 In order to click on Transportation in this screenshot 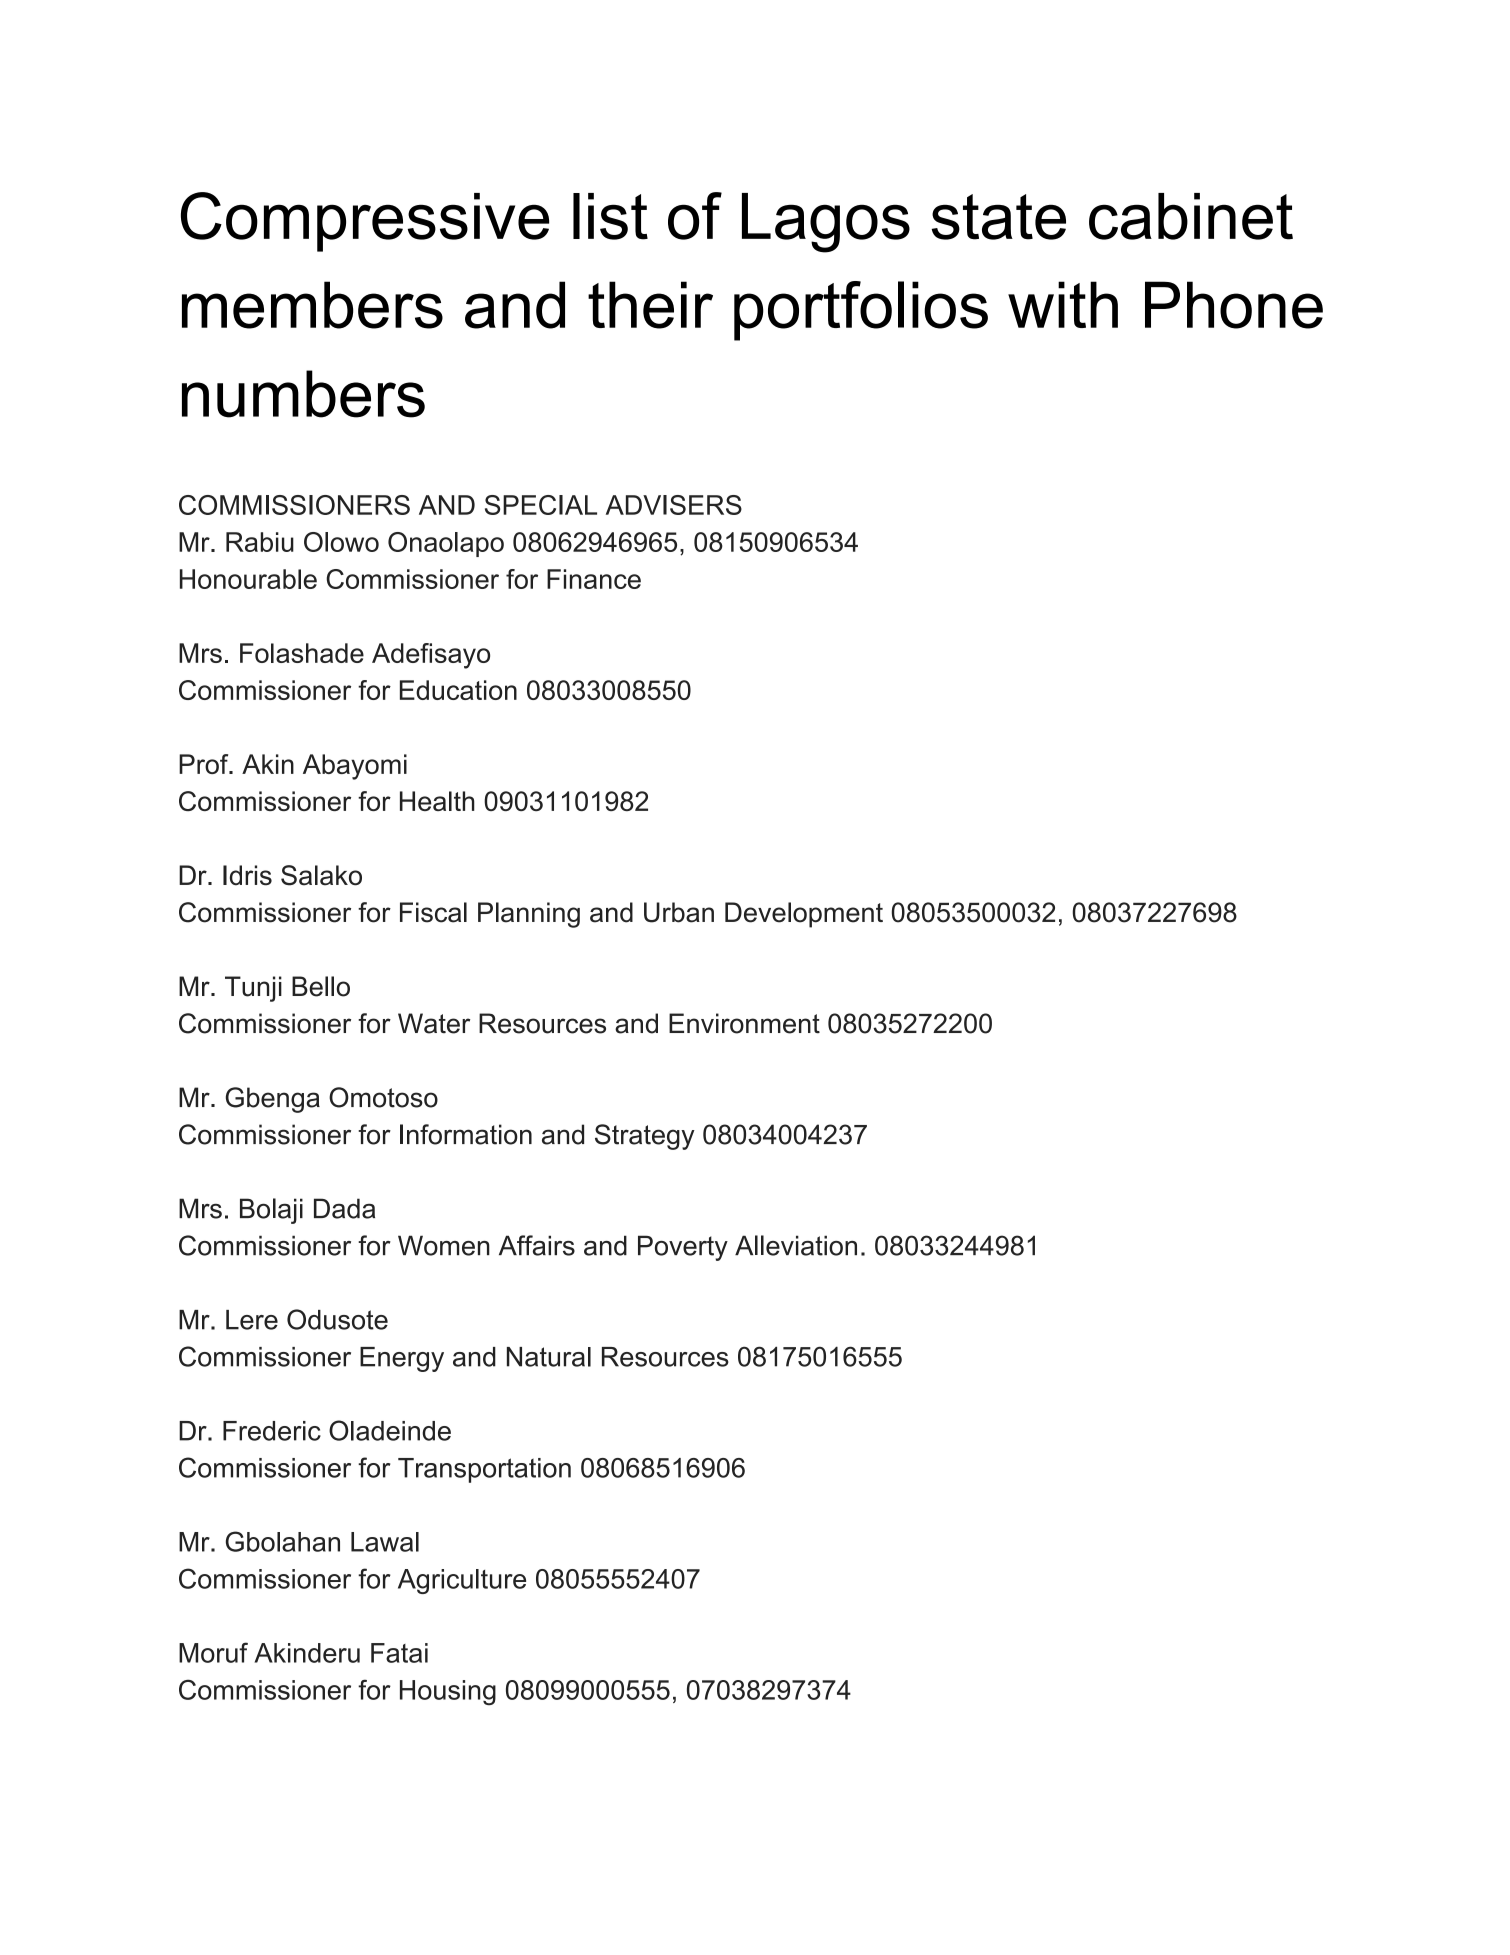, I will do `click(484, 1470)`.
